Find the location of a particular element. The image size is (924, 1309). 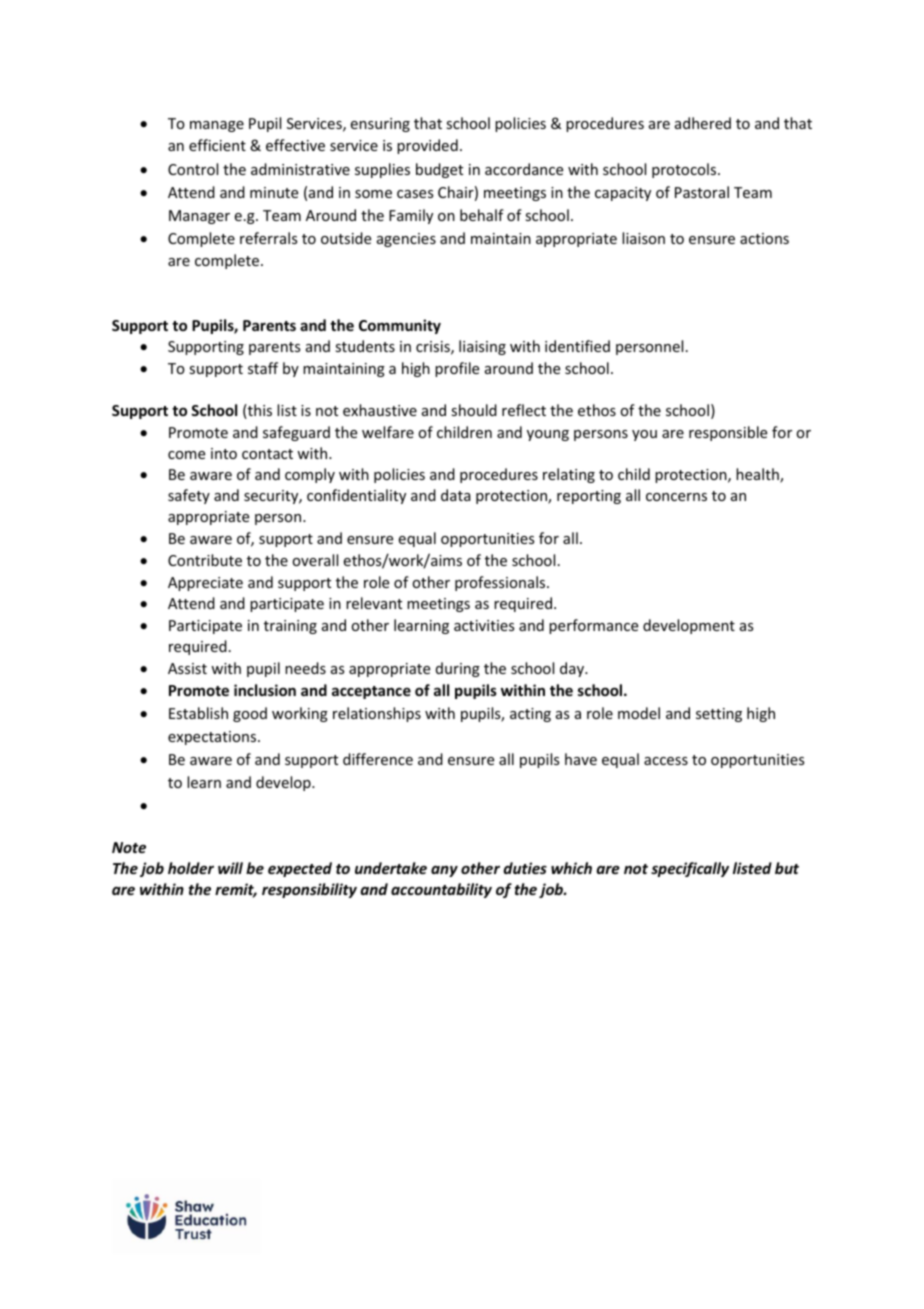

staff is located at coordinates (263, 368).
